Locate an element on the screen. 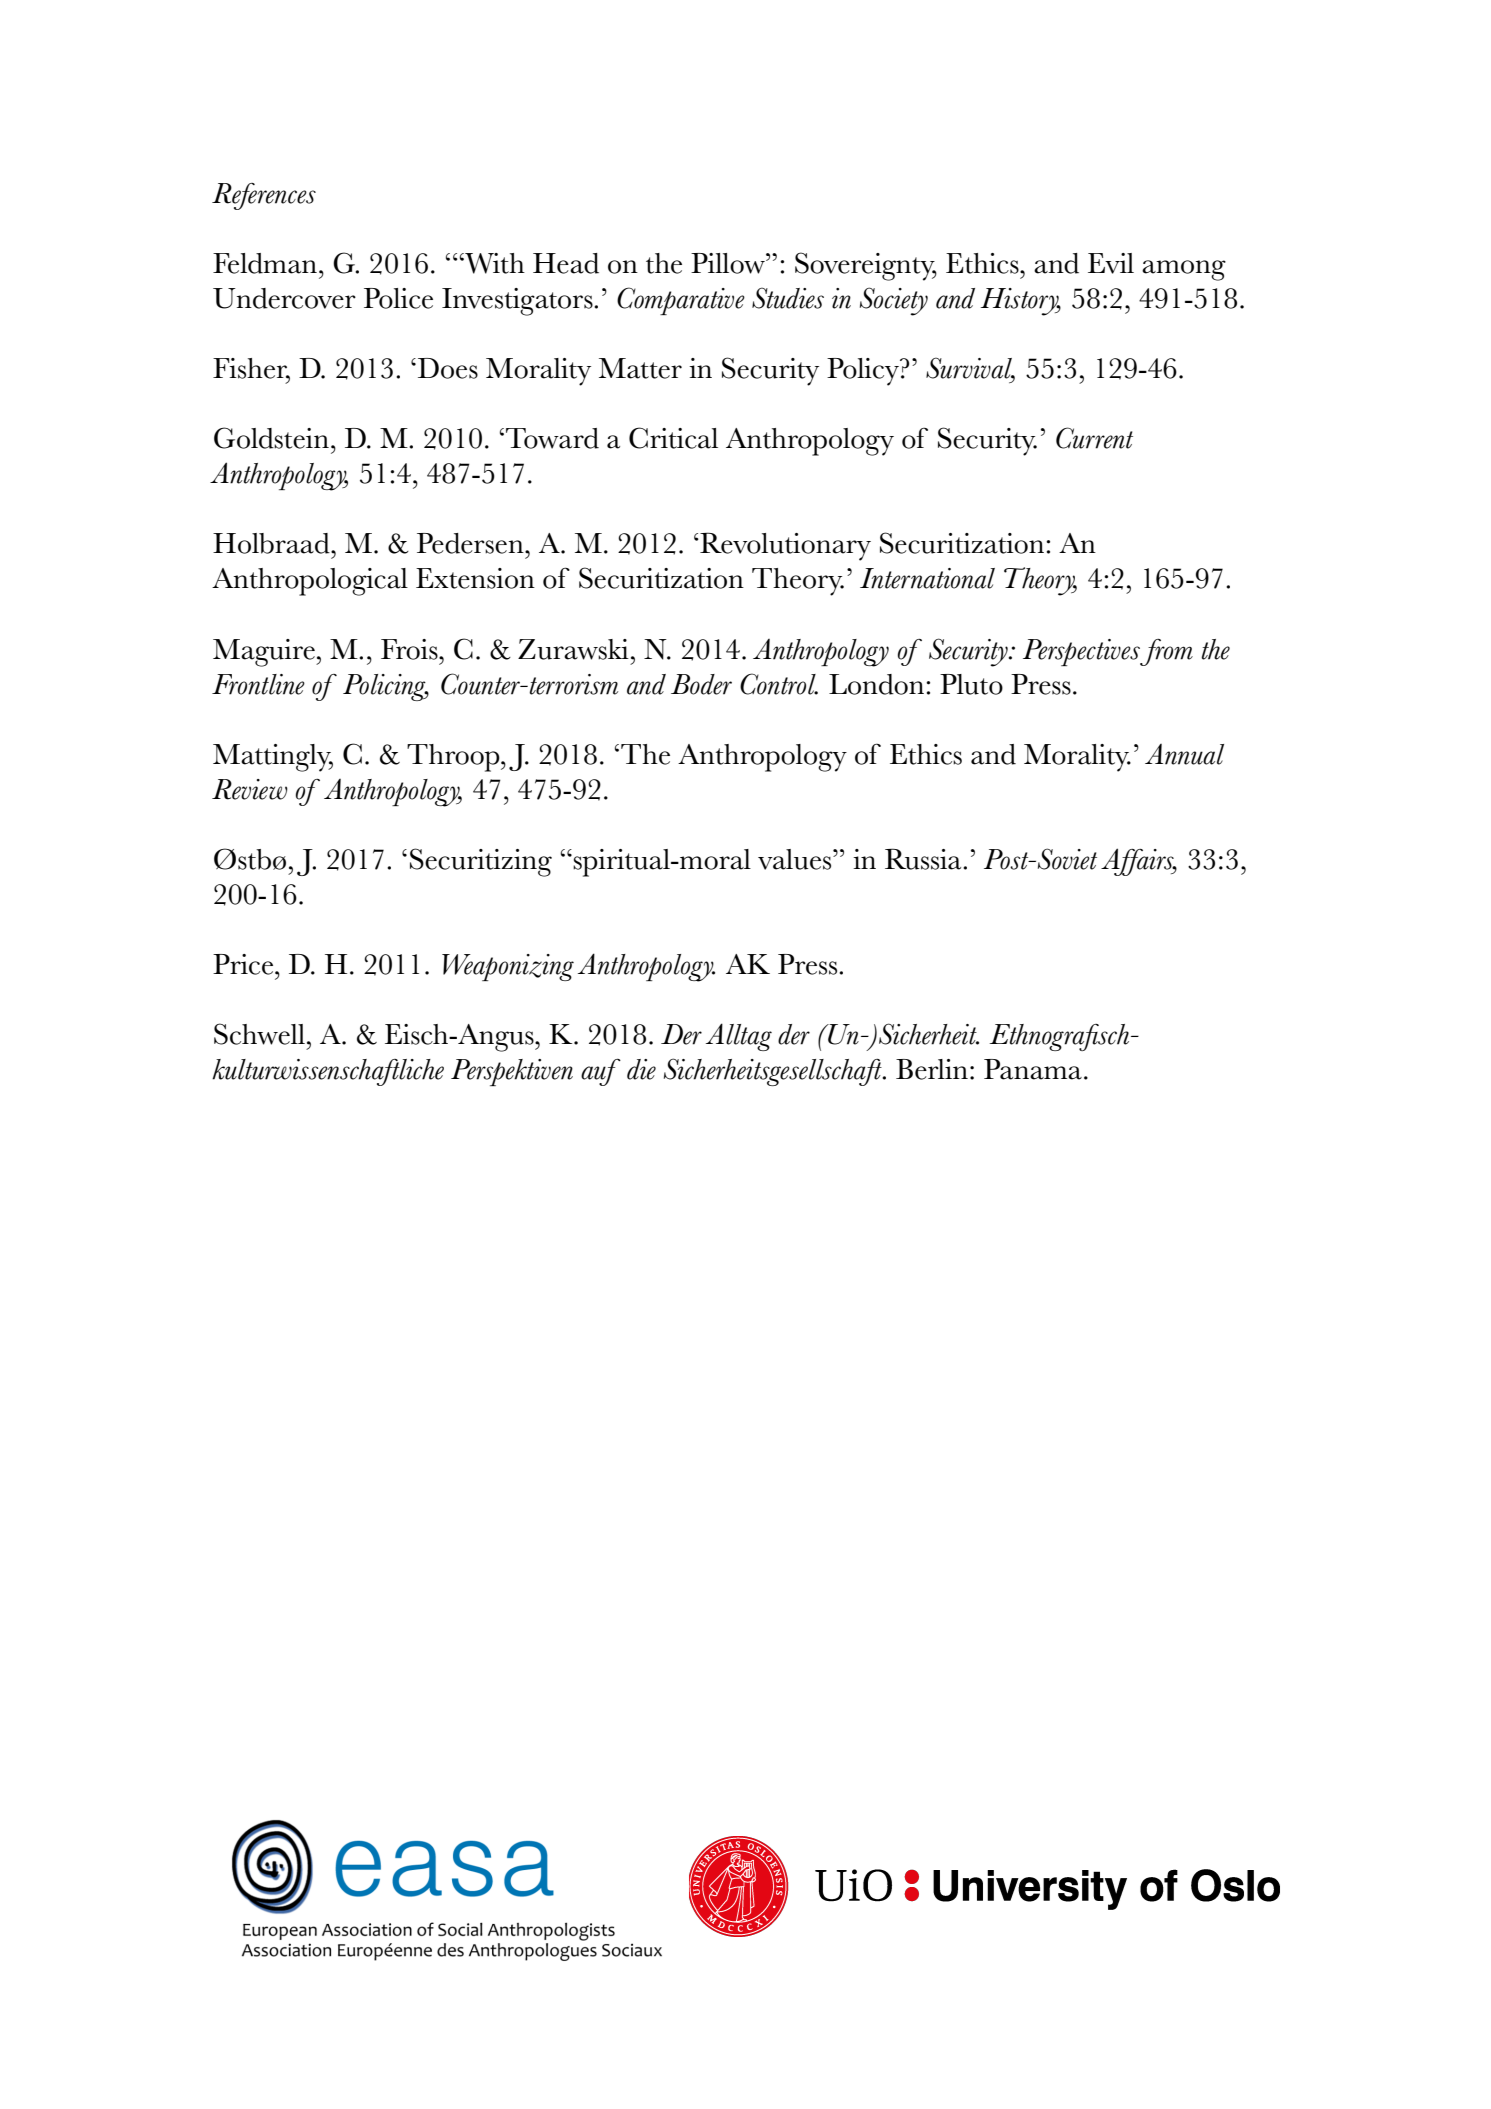  Perspectives is located at coordinates (1082, 652).
